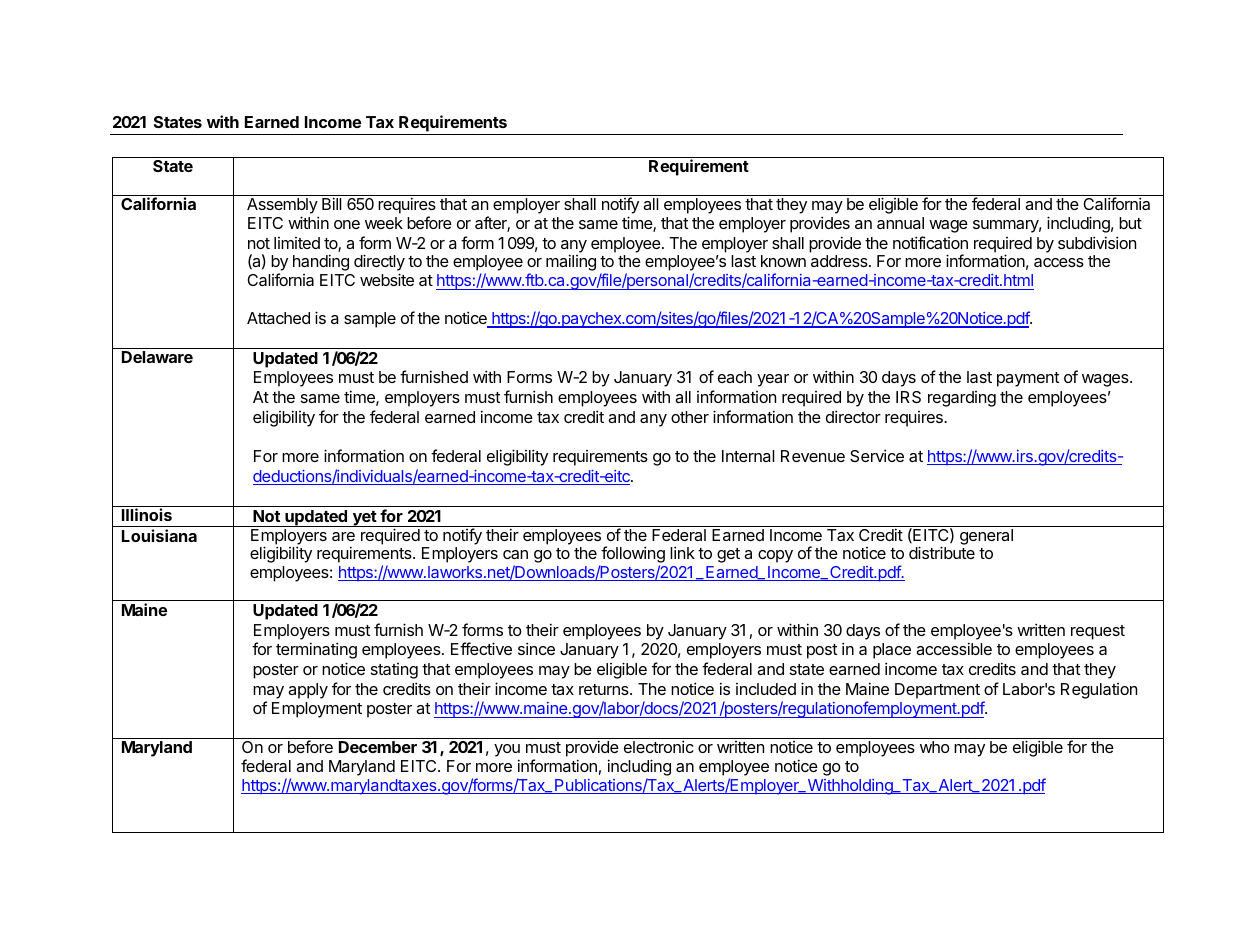  I want to click on payment, so click(1028, 379).
